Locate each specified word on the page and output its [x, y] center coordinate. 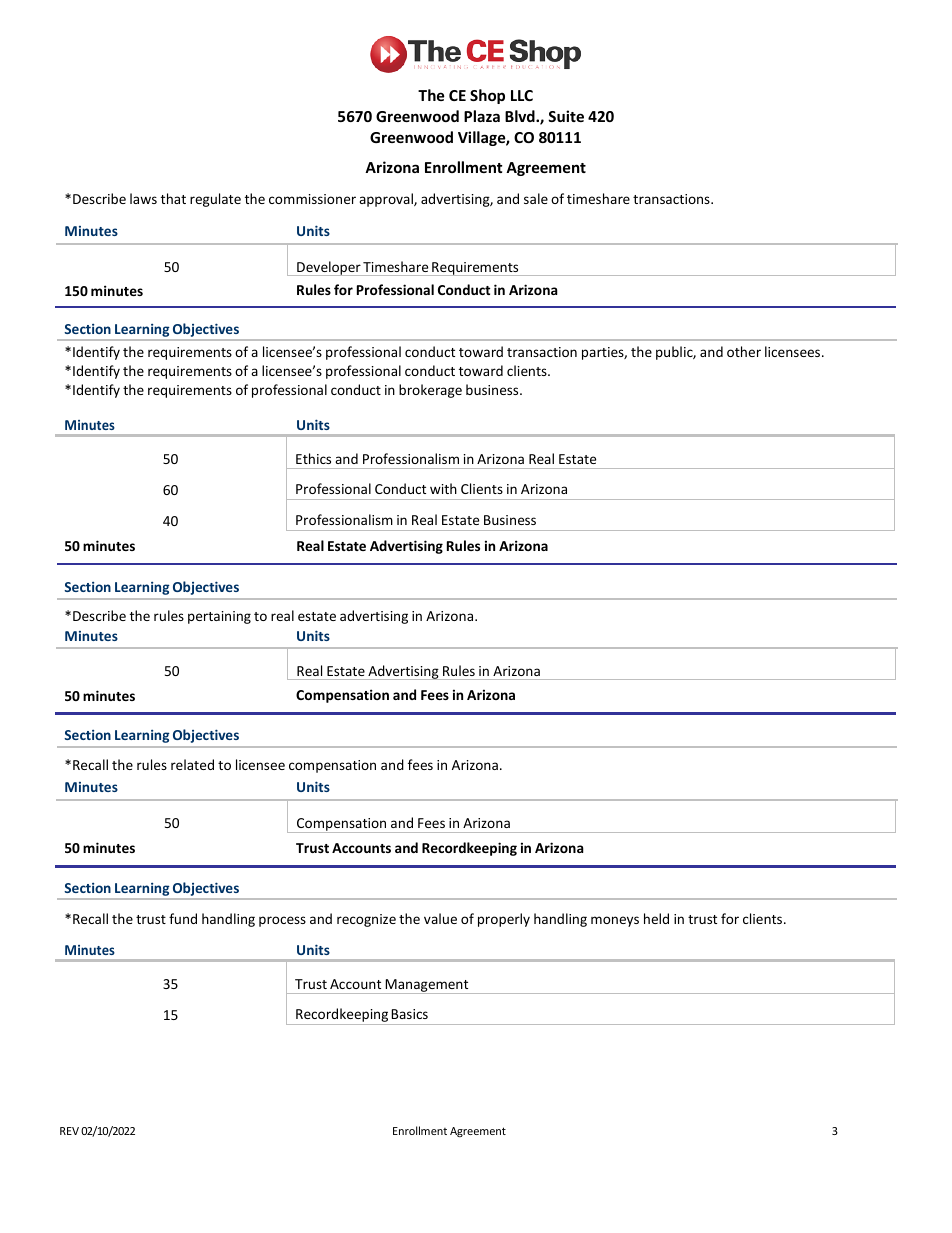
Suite [566, 116]
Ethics [313, 458]
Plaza [482, 116]
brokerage [430, 391]
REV [69, 1131]
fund [183, 918]
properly [504, 920]
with [443, 488]
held [656, 918]
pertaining [219, 617]
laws [143, 198]
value [440, 918]
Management [427, 986]
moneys [615, 921]
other [744, 351]
